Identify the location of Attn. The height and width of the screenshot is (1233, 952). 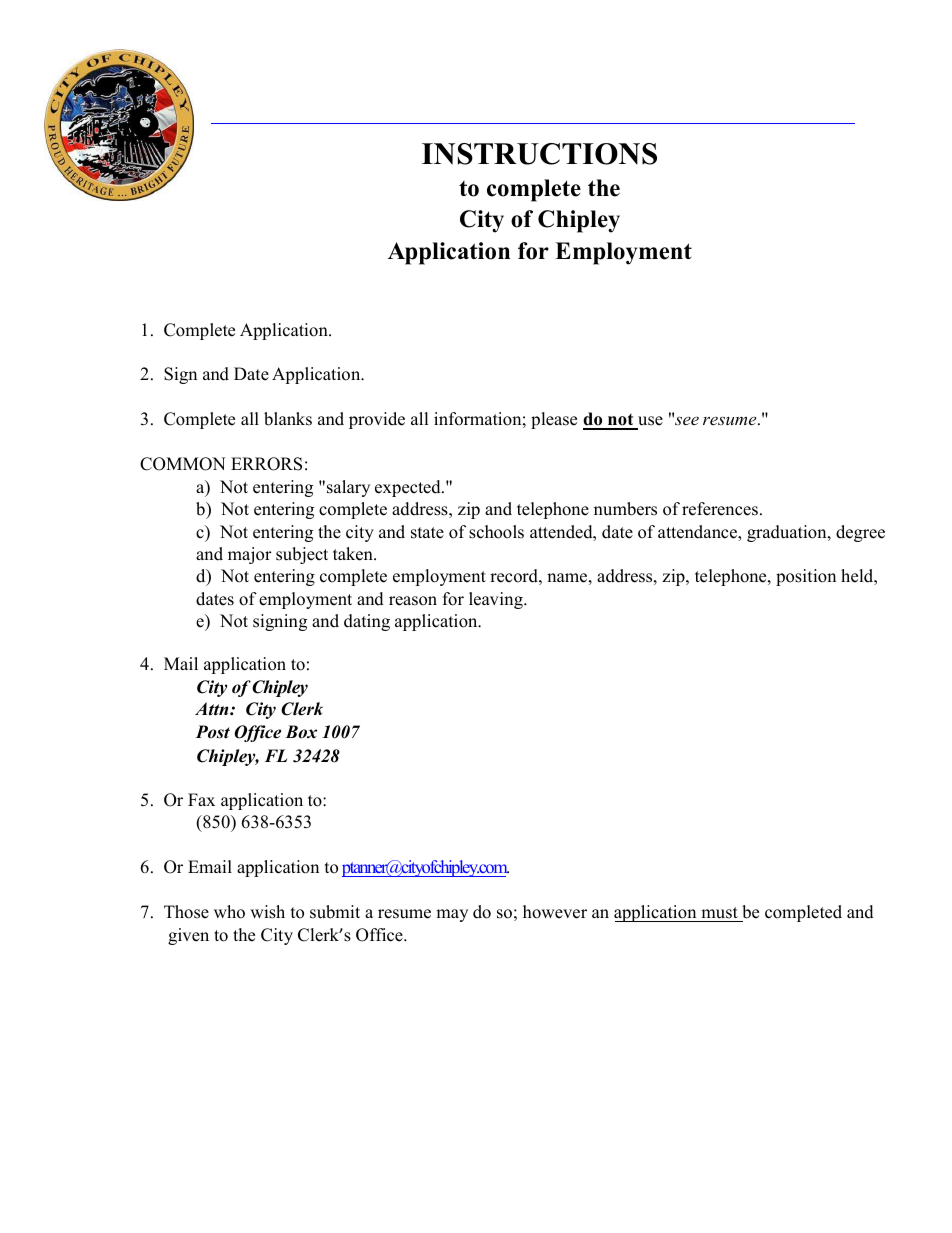
(213, 709).
